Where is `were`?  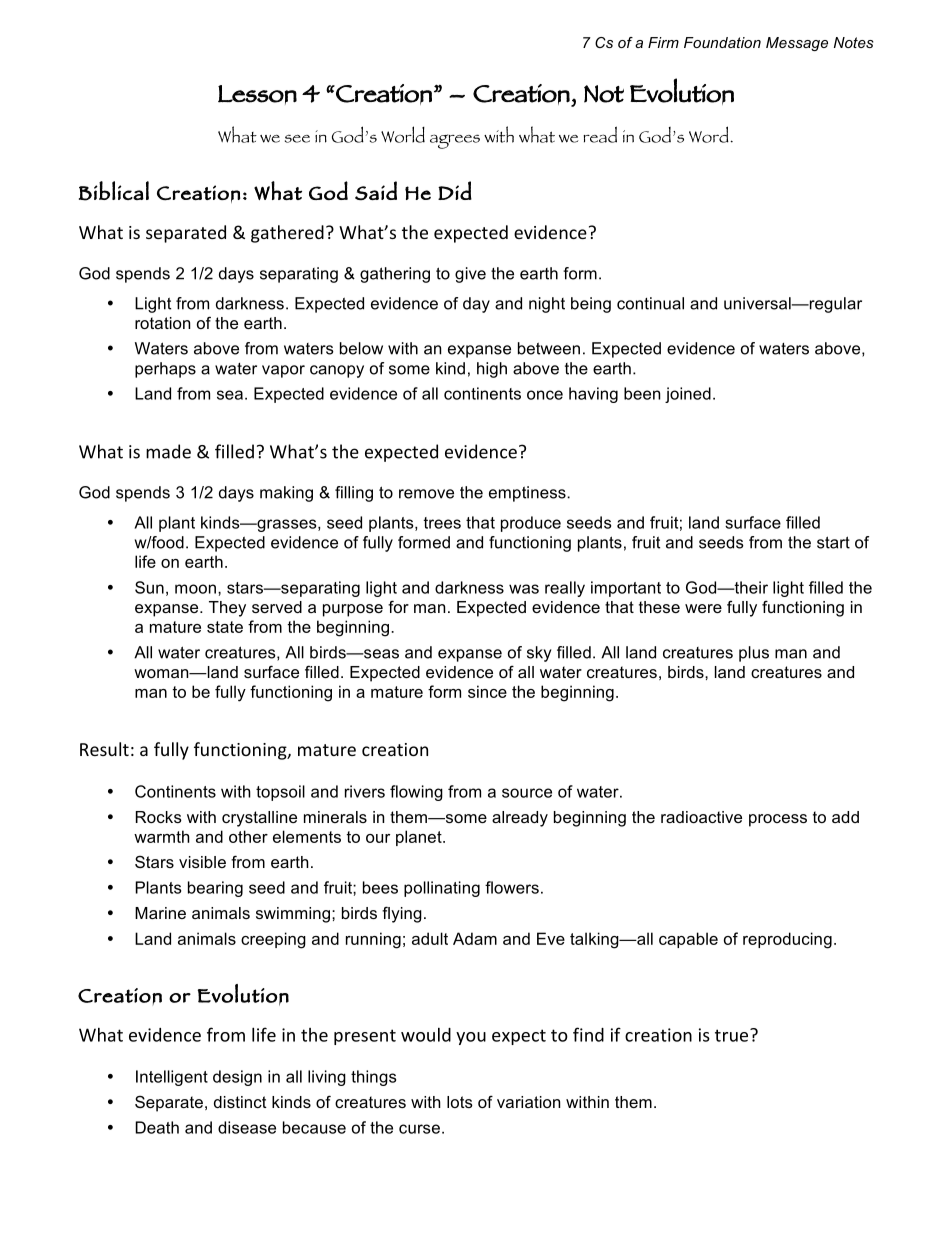 were is located at coordinates (703, 608).
